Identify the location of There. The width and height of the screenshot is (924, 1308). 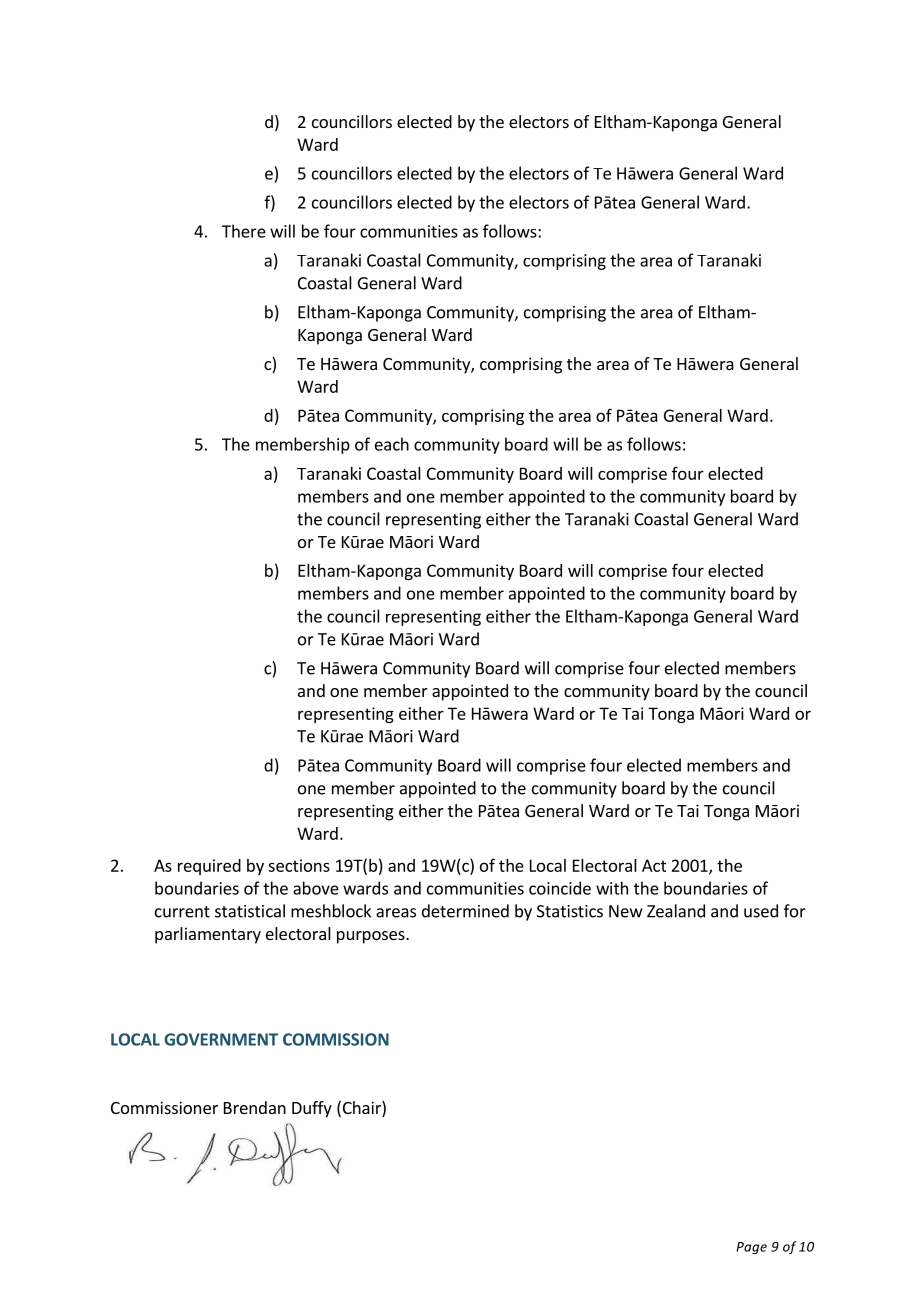
(244, 231).
